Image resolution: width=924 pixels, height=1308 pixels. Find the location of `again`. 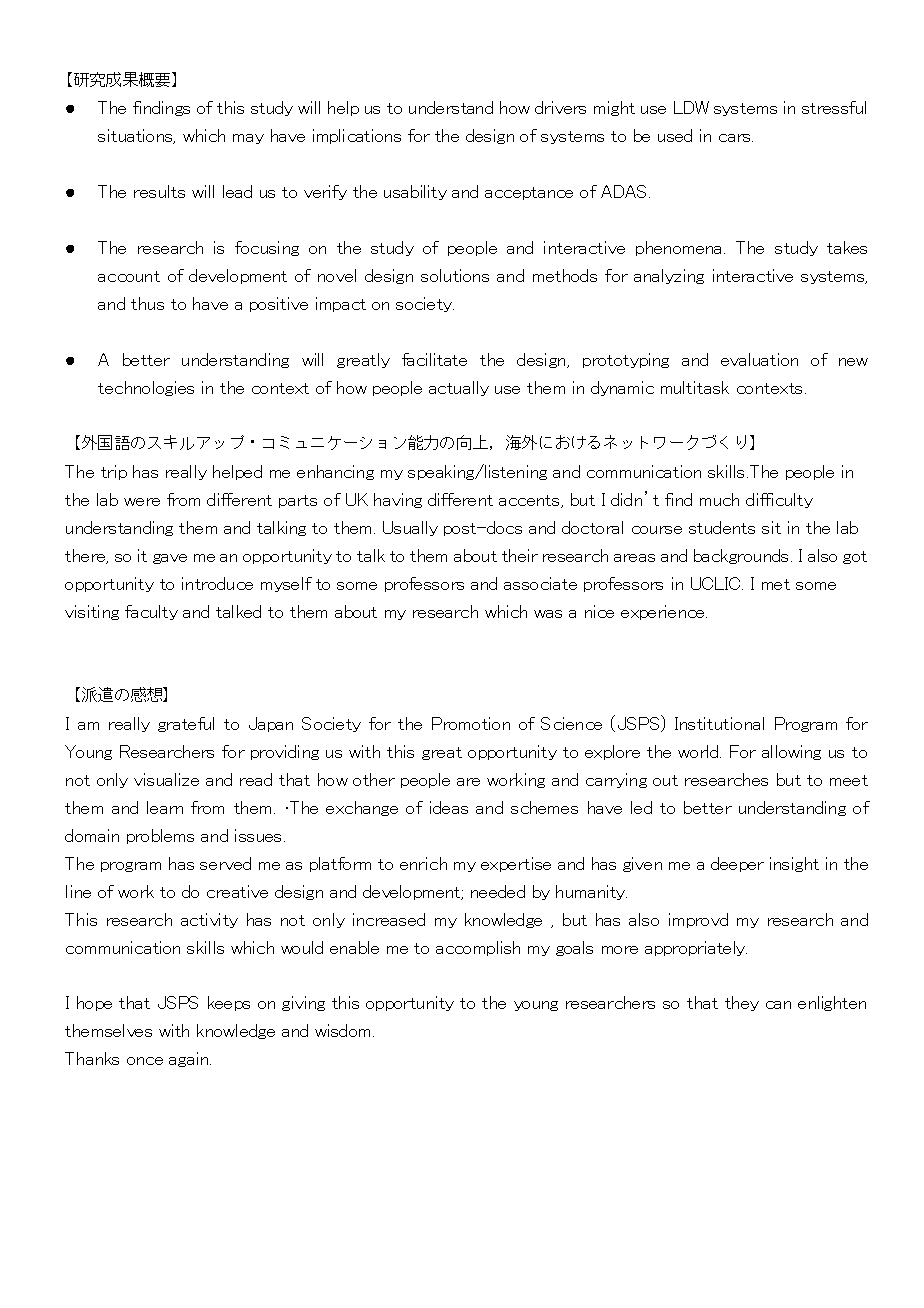

again is located at coordinates (190, 1059).
